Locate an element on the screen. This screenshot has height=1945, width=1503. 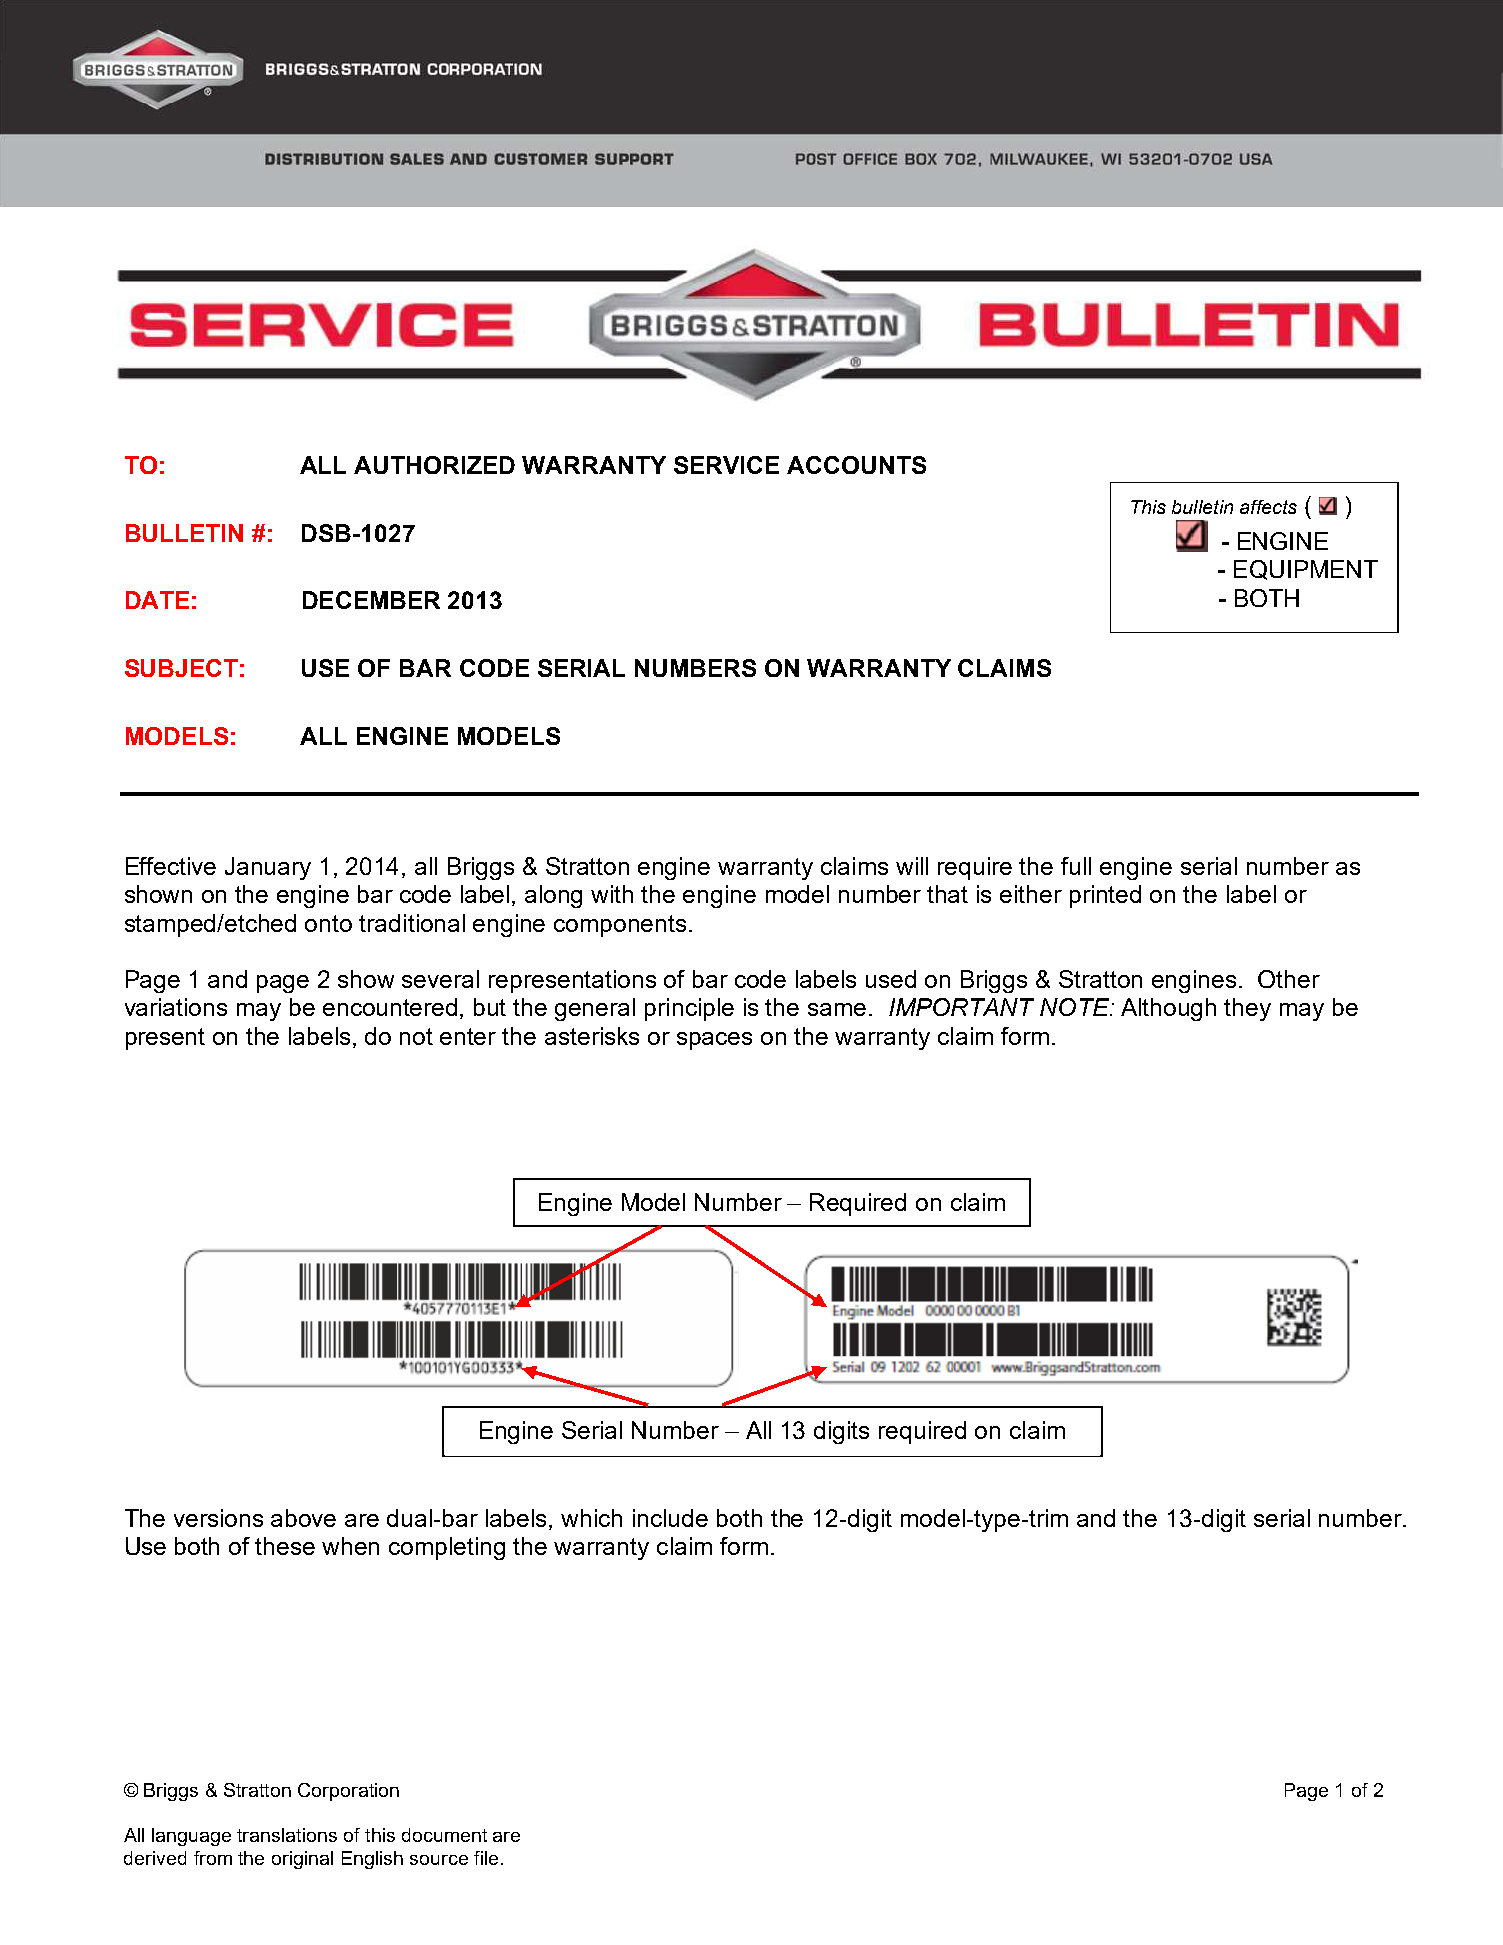
affects is located at coordinates (1268, 507).
